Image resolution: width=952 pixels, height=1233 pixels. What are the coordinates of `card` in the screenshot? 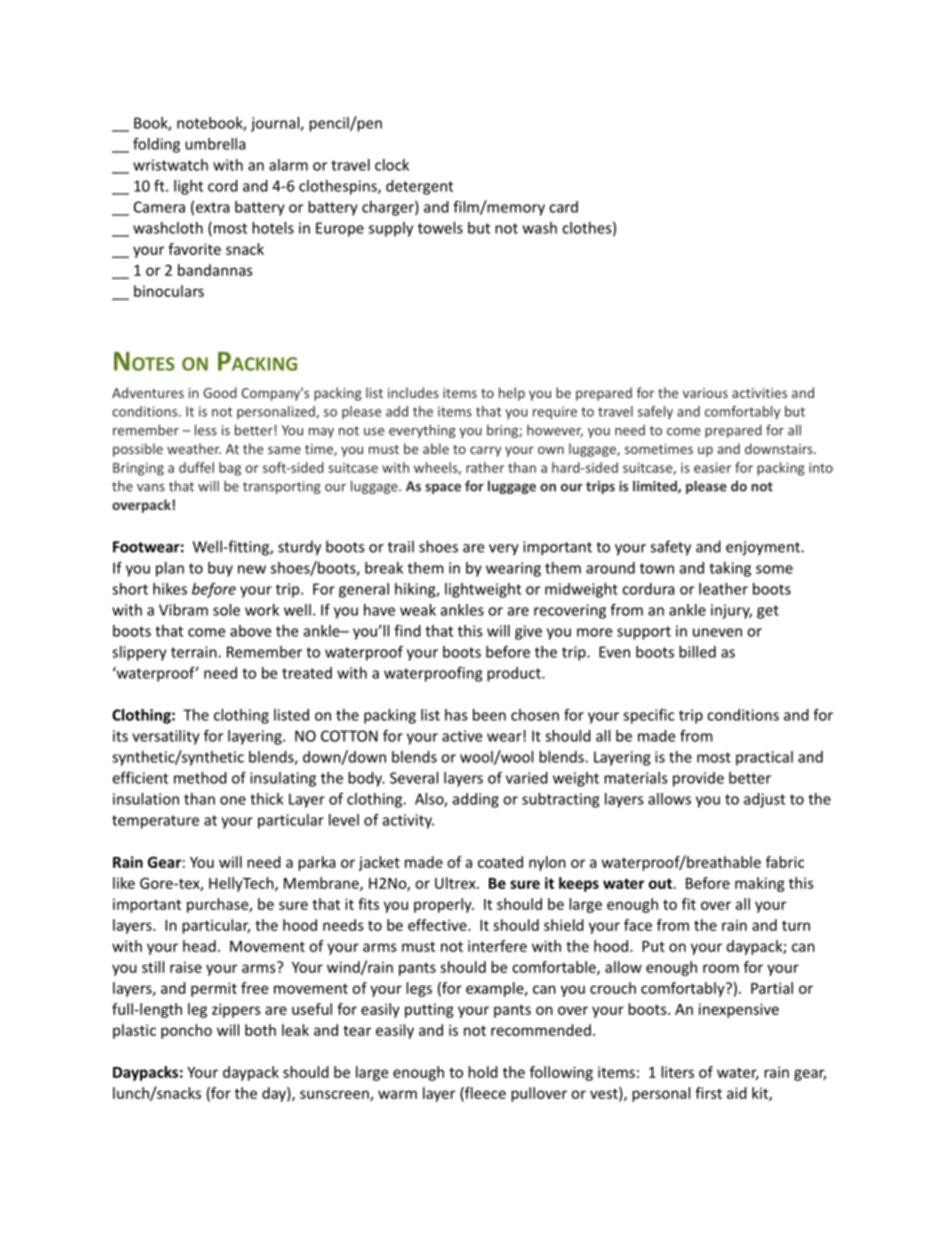 It's located at (563, 207).
